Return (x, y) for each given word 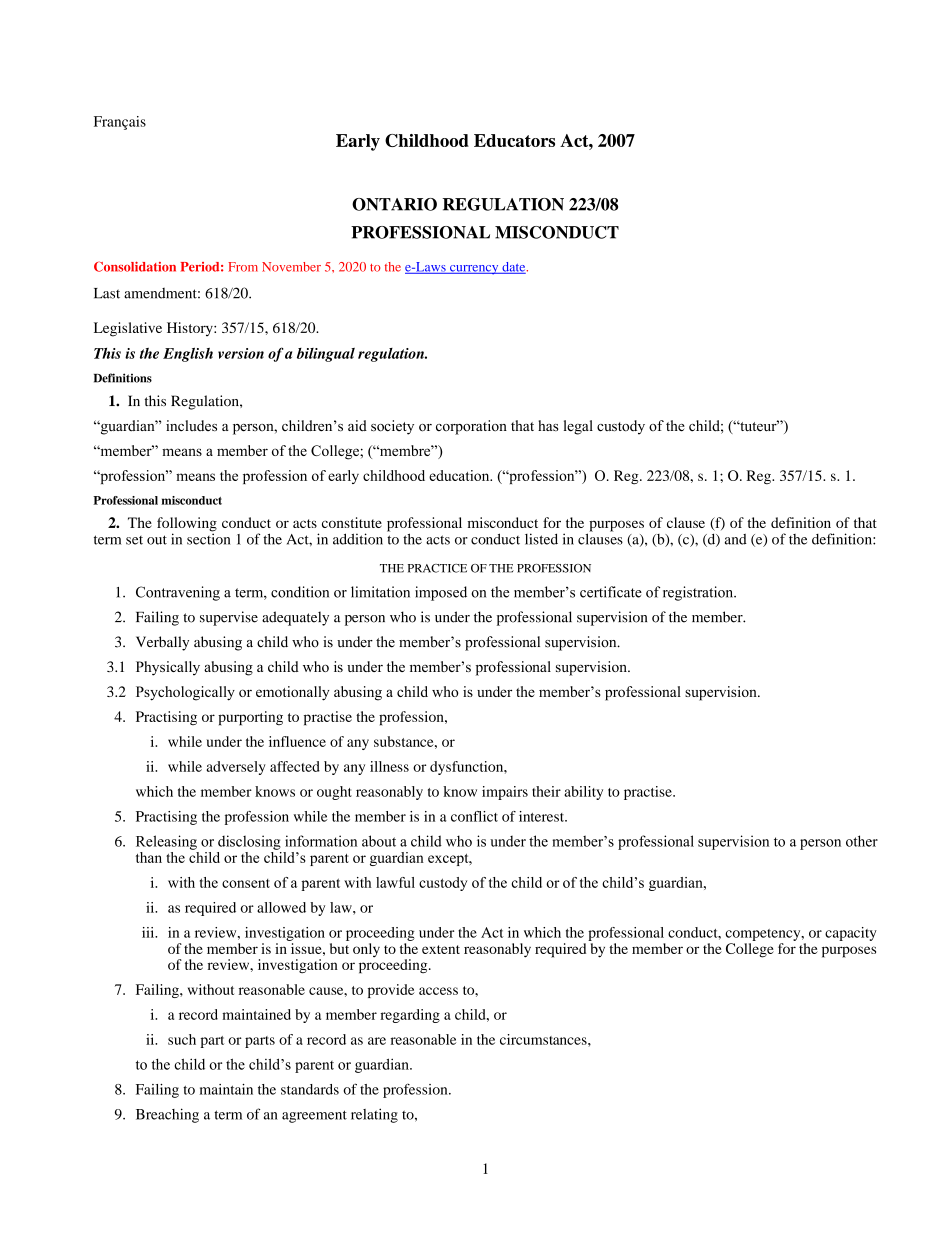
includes (191, 426)
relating (374, 1115)
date (514, 268)
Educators (514, 140)
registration (699, 593)
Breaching (167, 1115)
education (460, 475)
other (862, 841)
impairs (505, 793)
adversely (236, 768)
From (243, 267)
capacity (851, 934)
